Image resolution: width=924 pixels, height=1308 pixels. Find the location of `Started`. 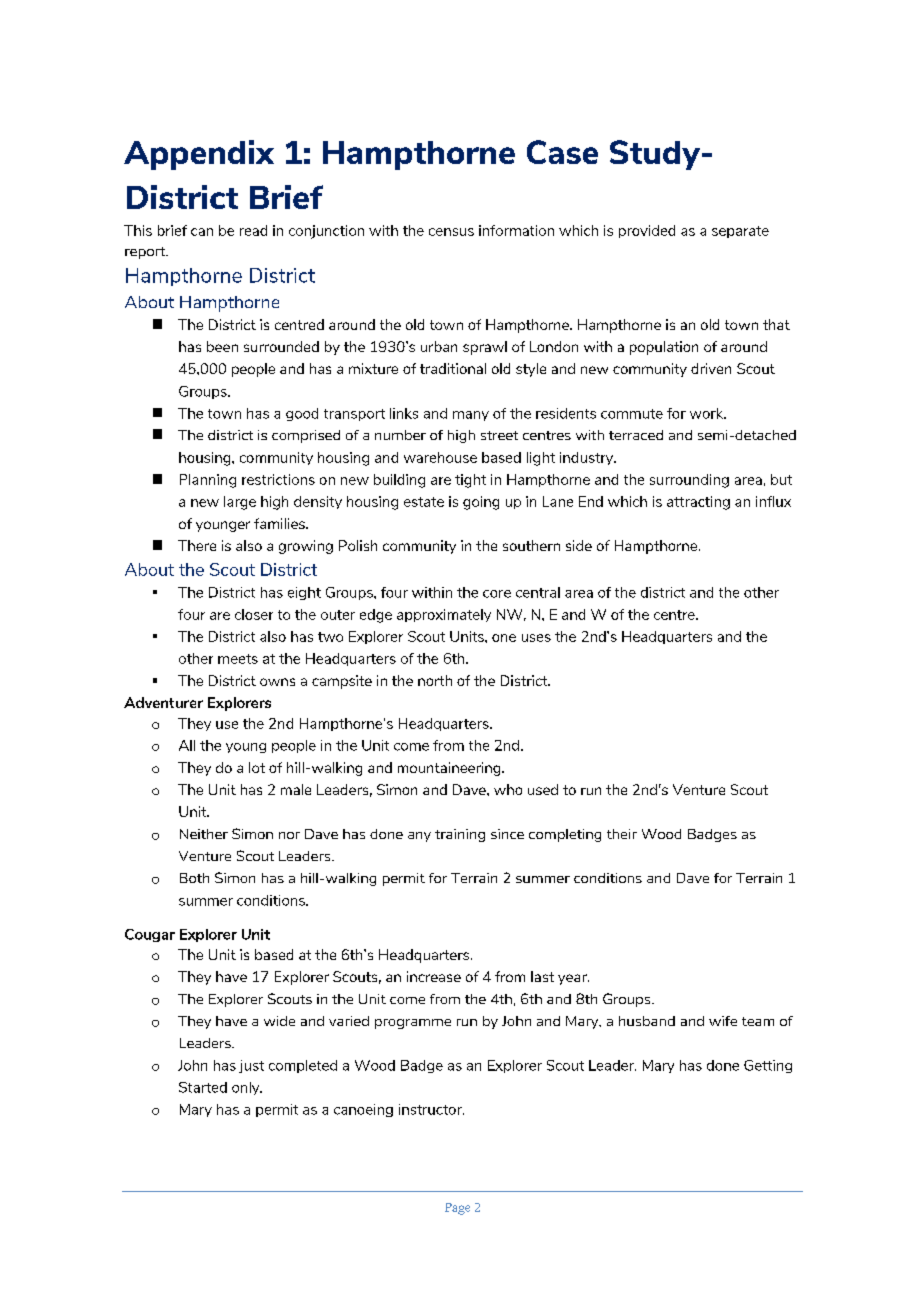

Started is located at coordinates (203, 1087).
